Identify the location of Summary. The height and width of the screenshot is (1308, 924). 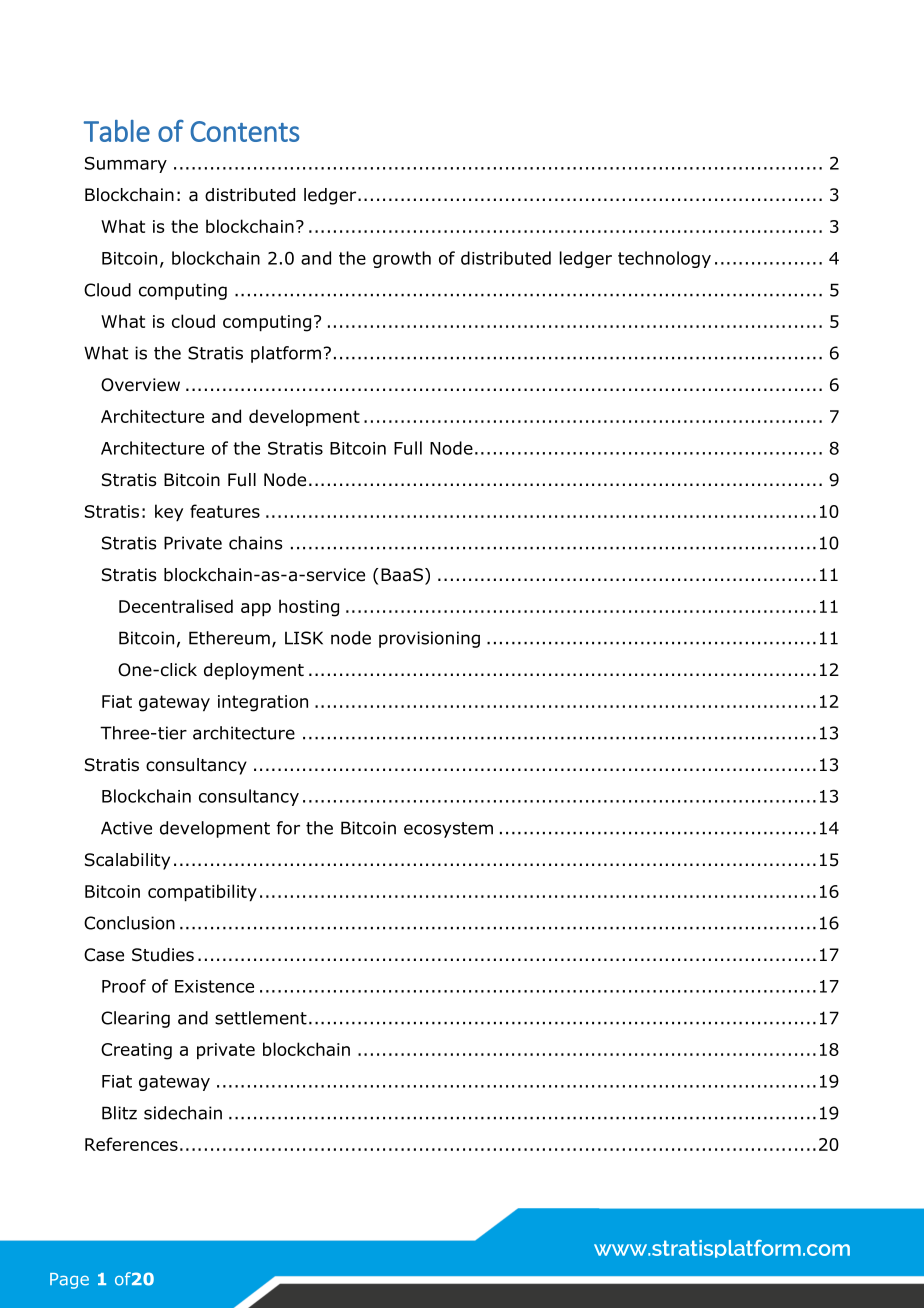
(126, 165).
